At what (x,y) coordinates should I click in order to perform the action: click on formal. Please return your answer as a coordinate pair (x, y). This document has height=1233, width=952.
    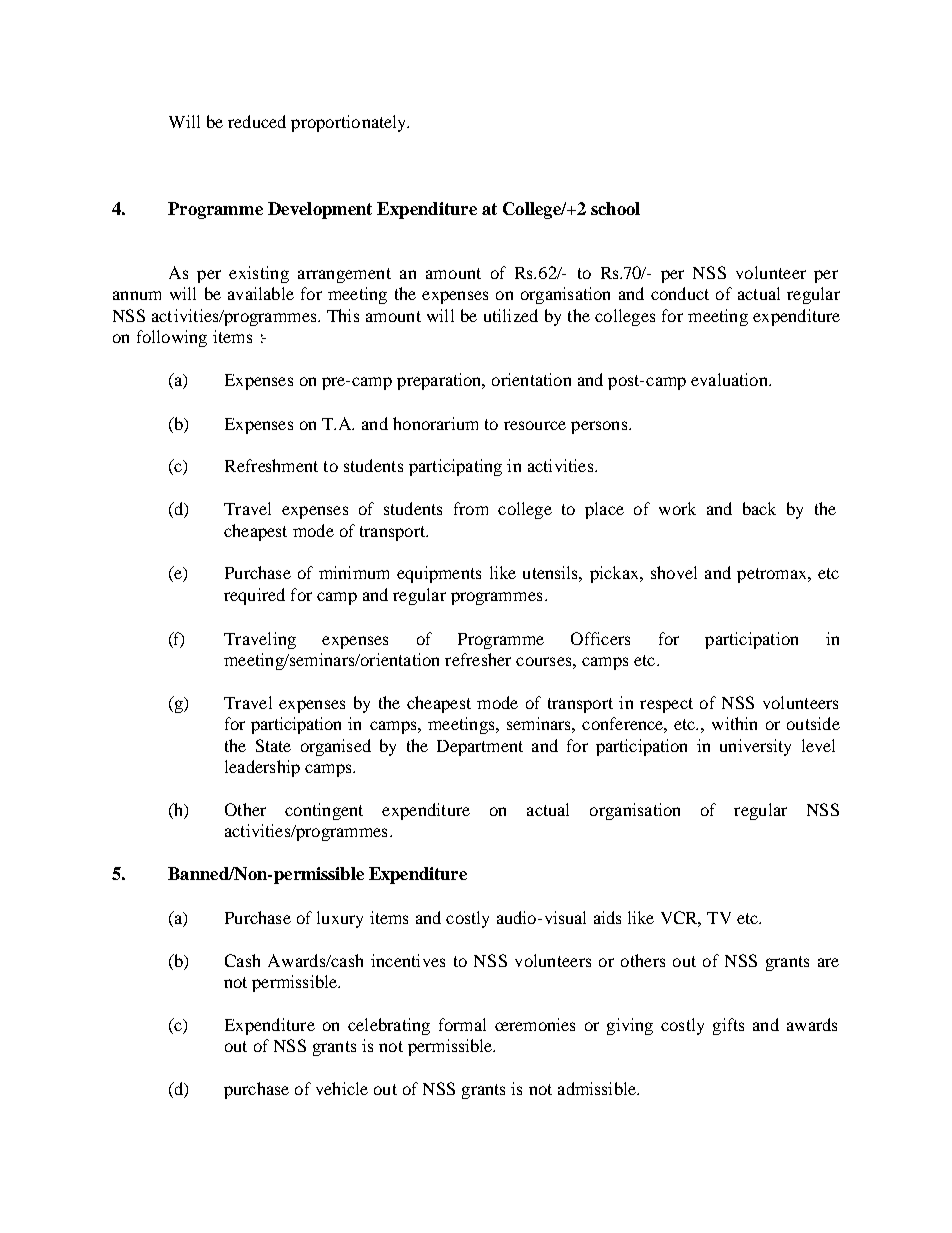
    Looking at the image, I should click on (462, 1024).
